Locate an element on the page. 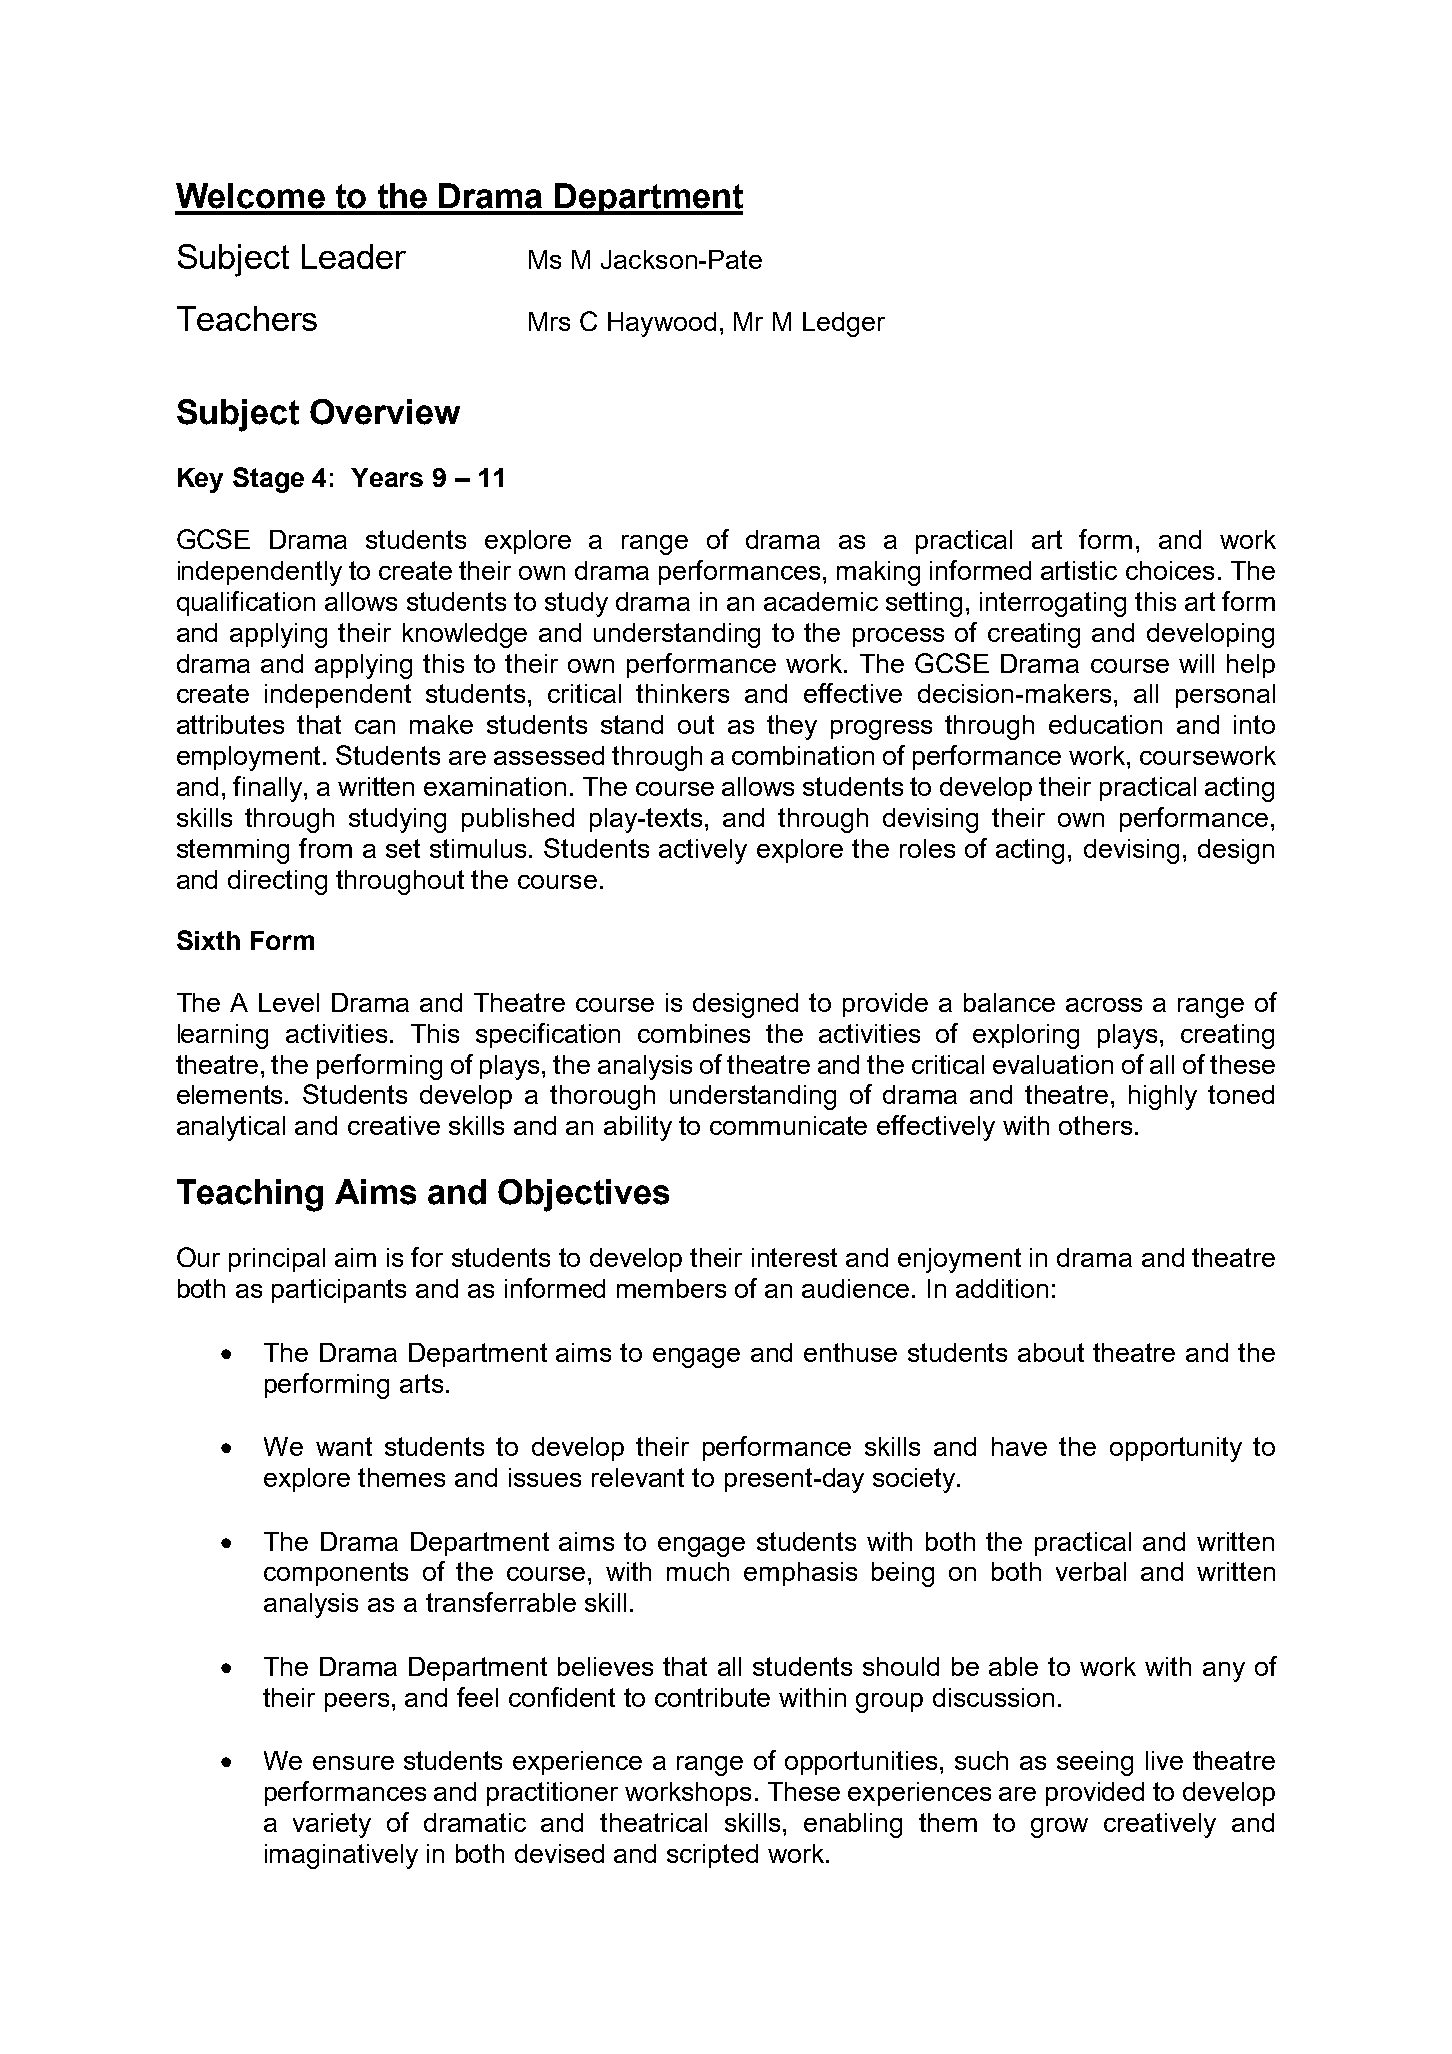 The height and width of the document is (2054, 1452). Ledger is located at coordinates (844, 324).
